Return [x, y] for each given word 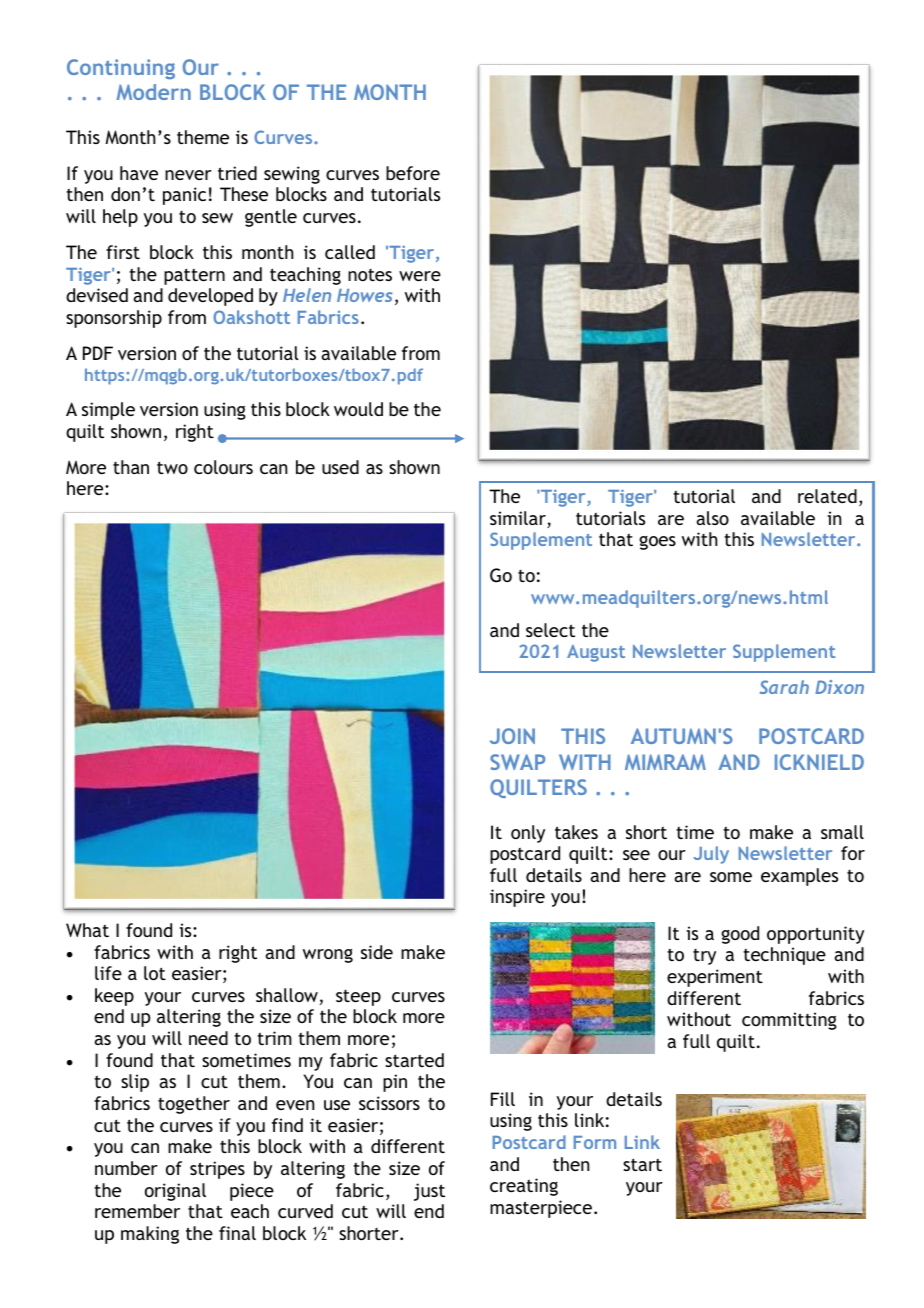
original [175, 1192]
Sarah [784, 687]
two [172, 467]
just [429, 1192]
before [413, 173]
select [550, 630]
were [420, 276]
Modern [153, 92]
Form [595, 1142]
